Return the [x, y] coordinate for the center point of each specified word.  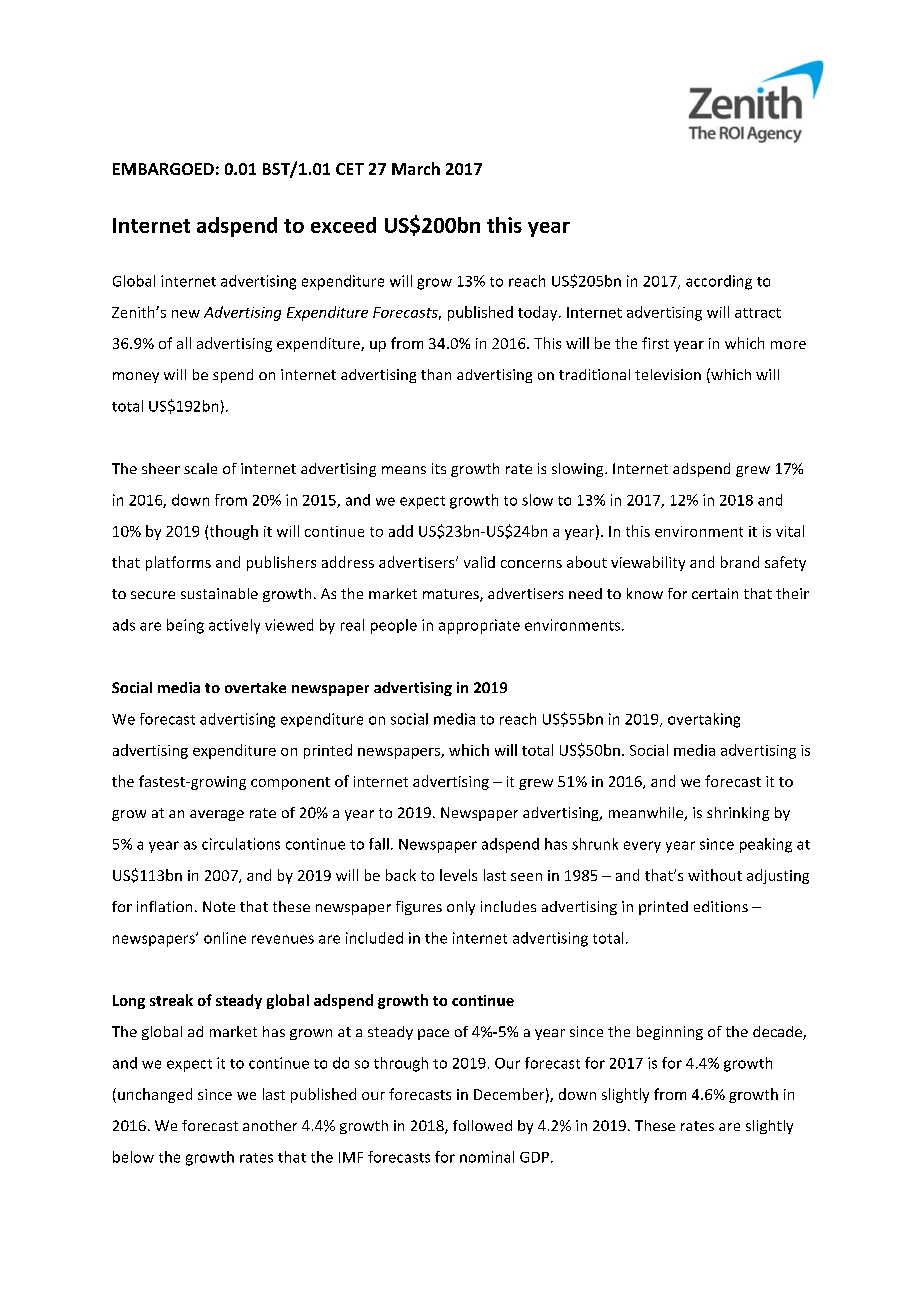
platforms [178, 563]
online [225, 938]
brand [740, 562]
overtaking [704, 720]
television [668, 374]
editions [721, 906]
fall [379, 844]
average [217, 815]
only [461, 908]
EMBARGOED [163, 169]
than [436, 374]
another [270, 1125]
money [136, 377]
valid [479, 562]
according [719, 282]
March [416, 168]
